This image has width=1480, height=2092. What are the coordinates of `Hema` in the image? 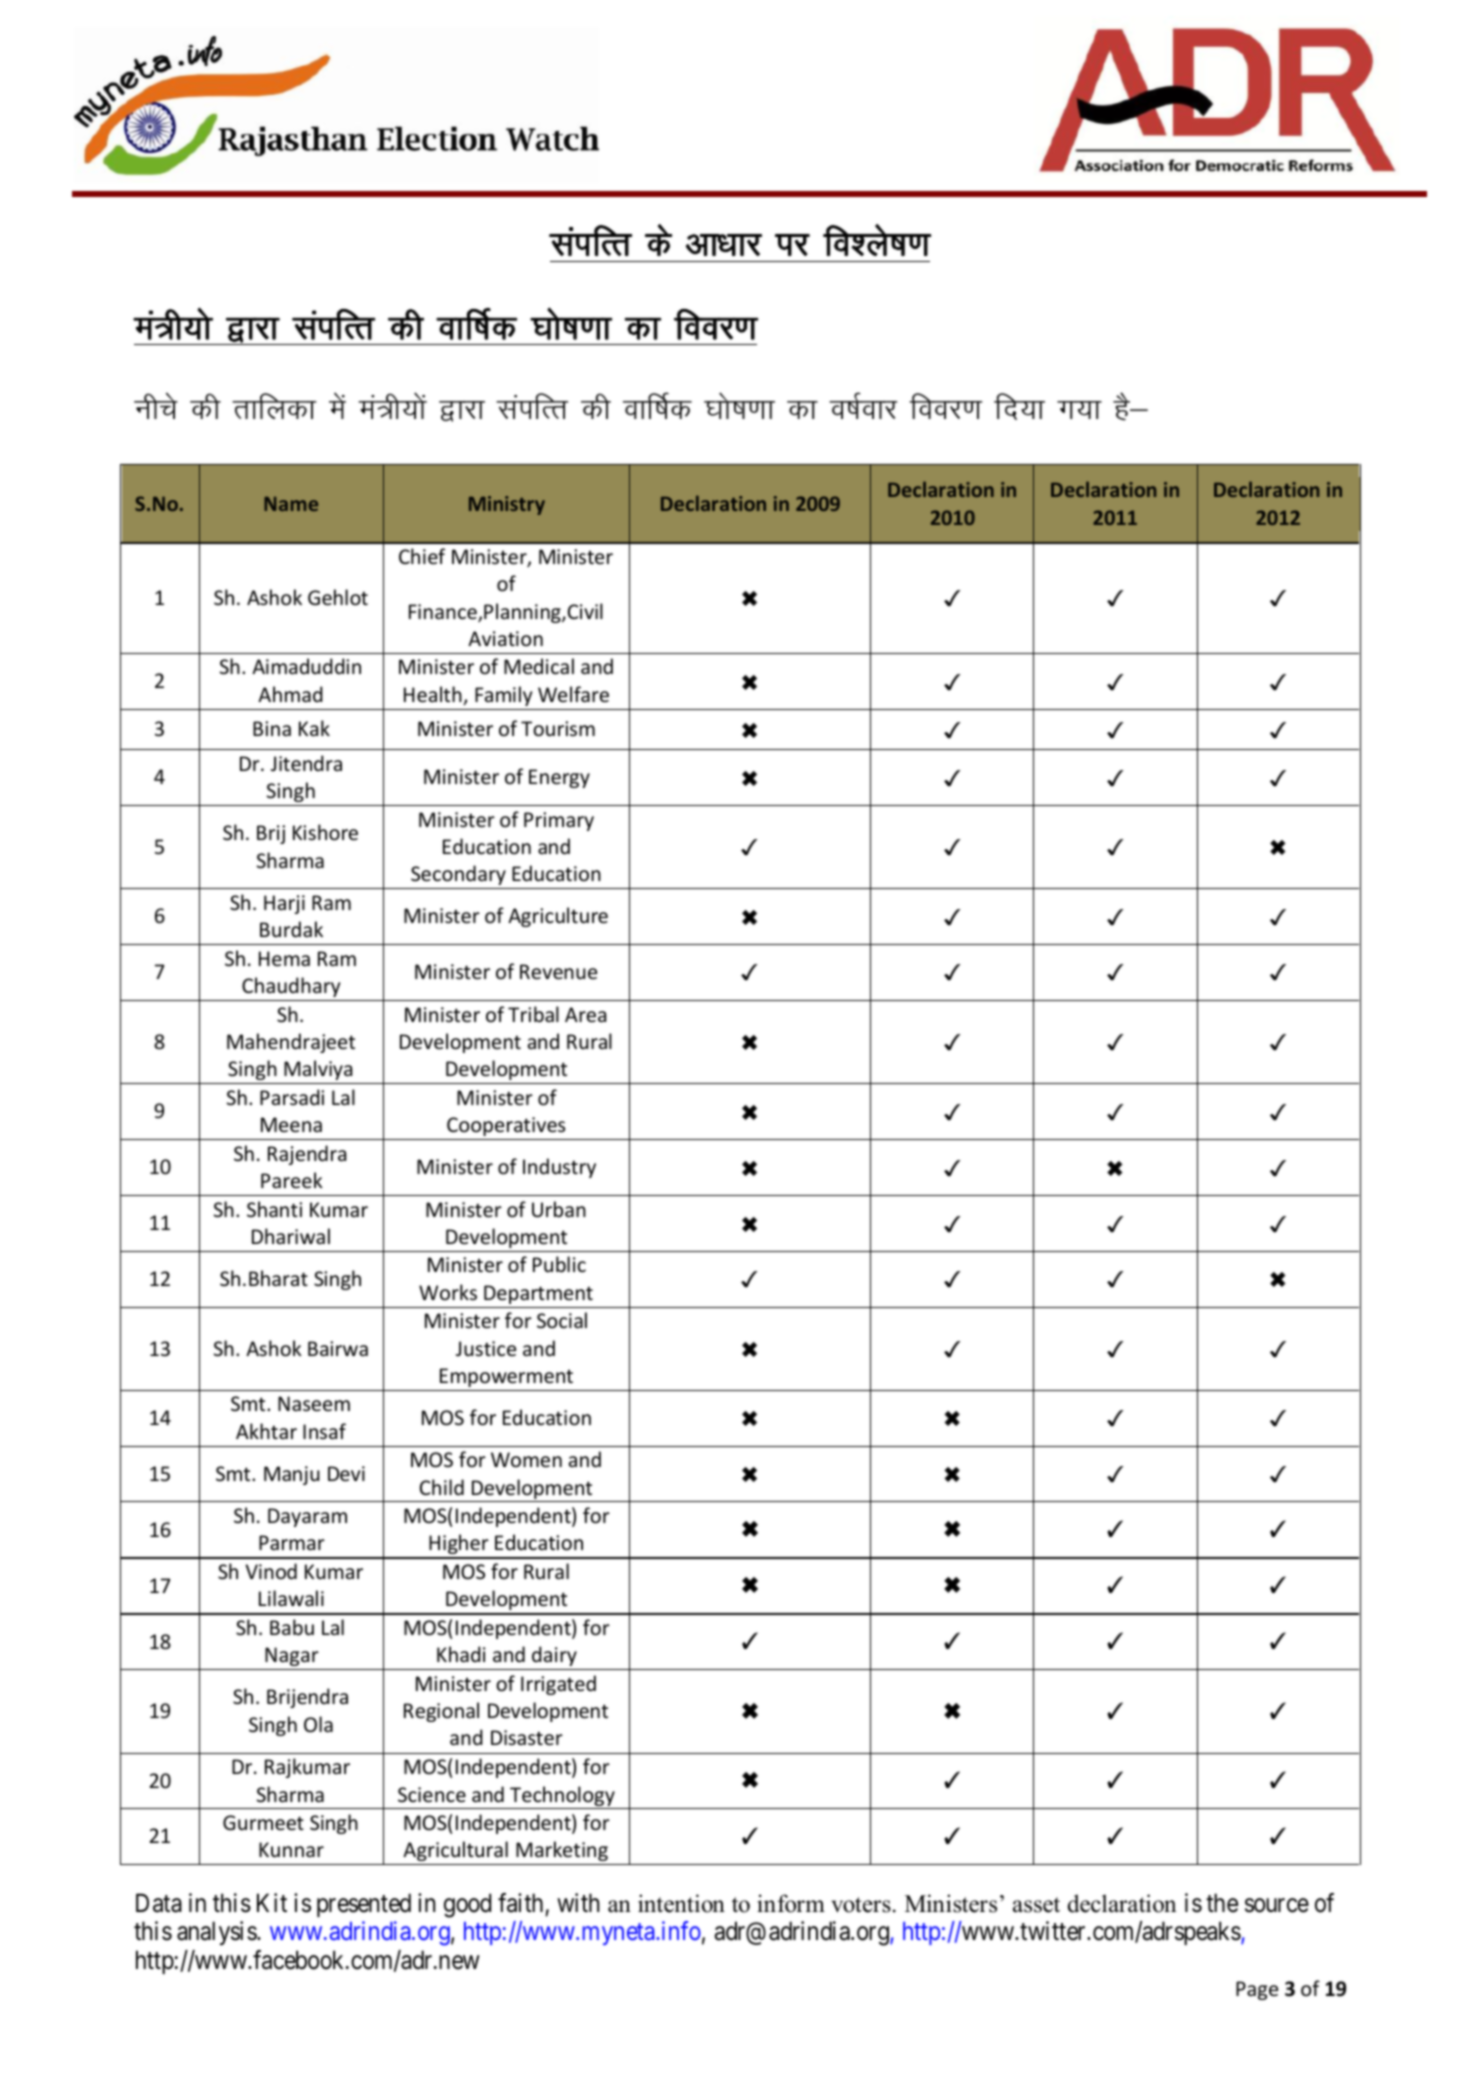 It's located at (284, 959).
